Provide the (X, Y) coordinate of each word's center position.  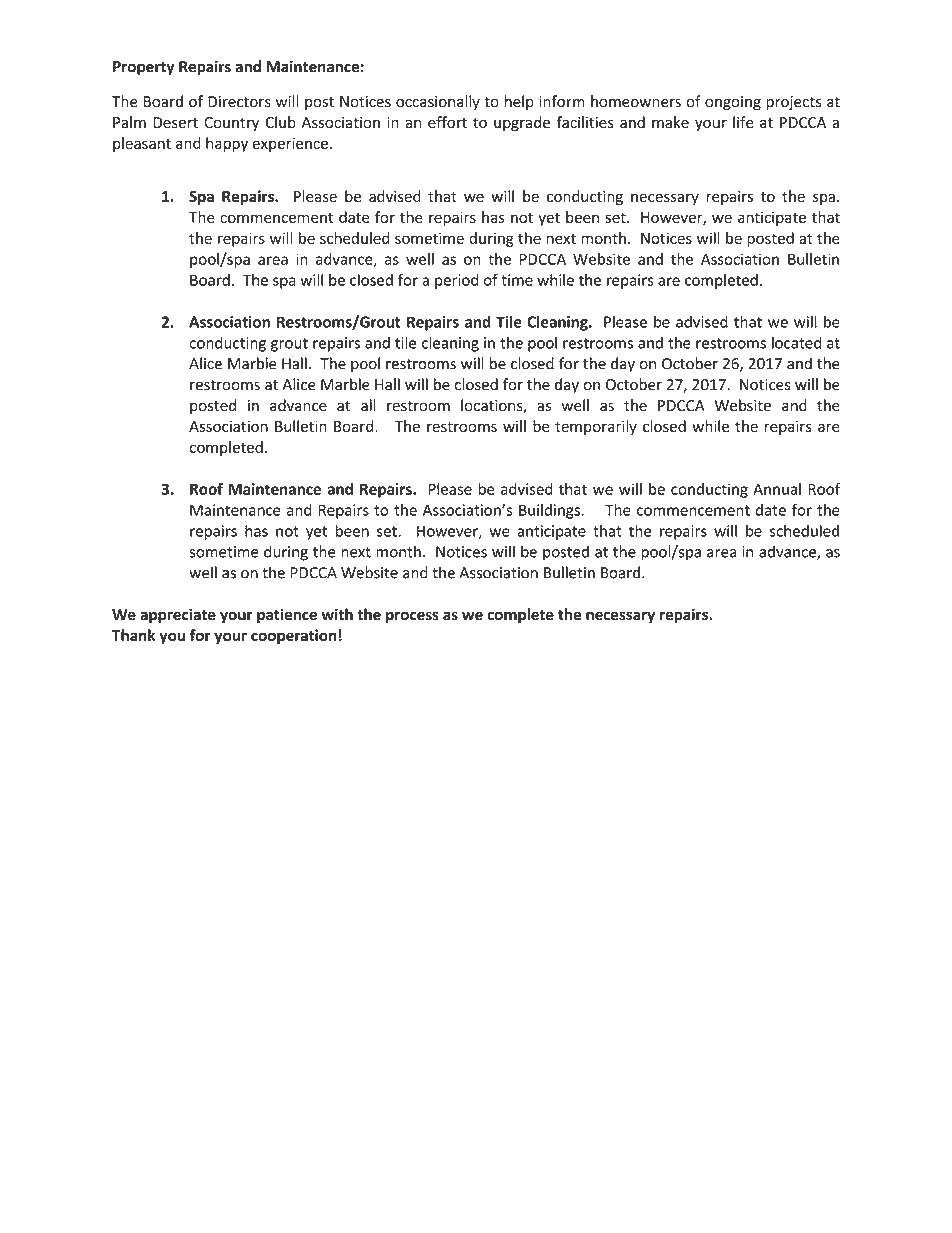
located (796, 342)
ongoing (733, 103)
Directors (239, 102)
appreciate (178, 615)
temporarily (596, 427)
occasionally (438, 102)
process (412, 617)
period (456, 281)
